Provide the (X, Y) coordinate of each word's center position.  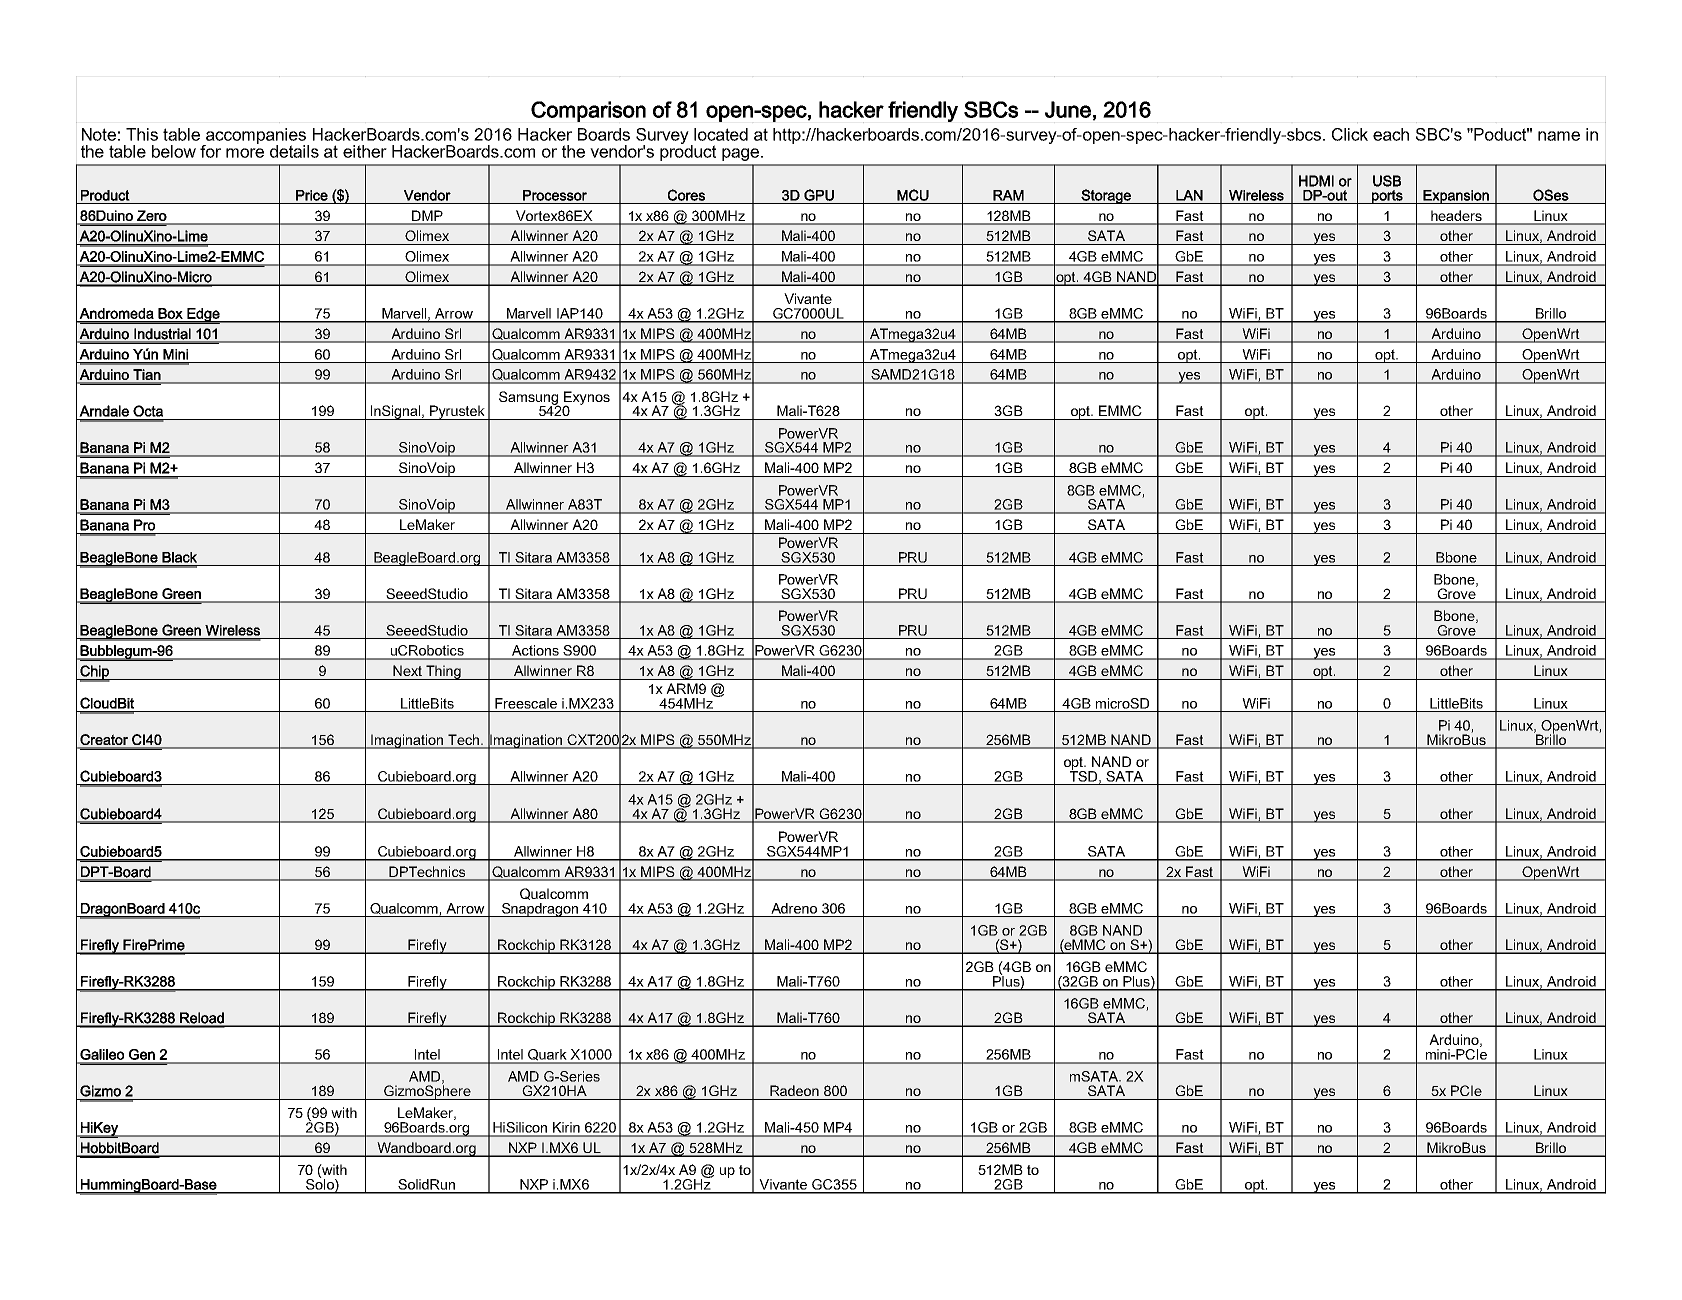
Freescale (526, 703)
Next (407, 670)
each (1391, 134)
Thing (443, 672)
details (294, 151)
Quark (547, 1056)
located (721, 134)
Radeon (794, 1090)
